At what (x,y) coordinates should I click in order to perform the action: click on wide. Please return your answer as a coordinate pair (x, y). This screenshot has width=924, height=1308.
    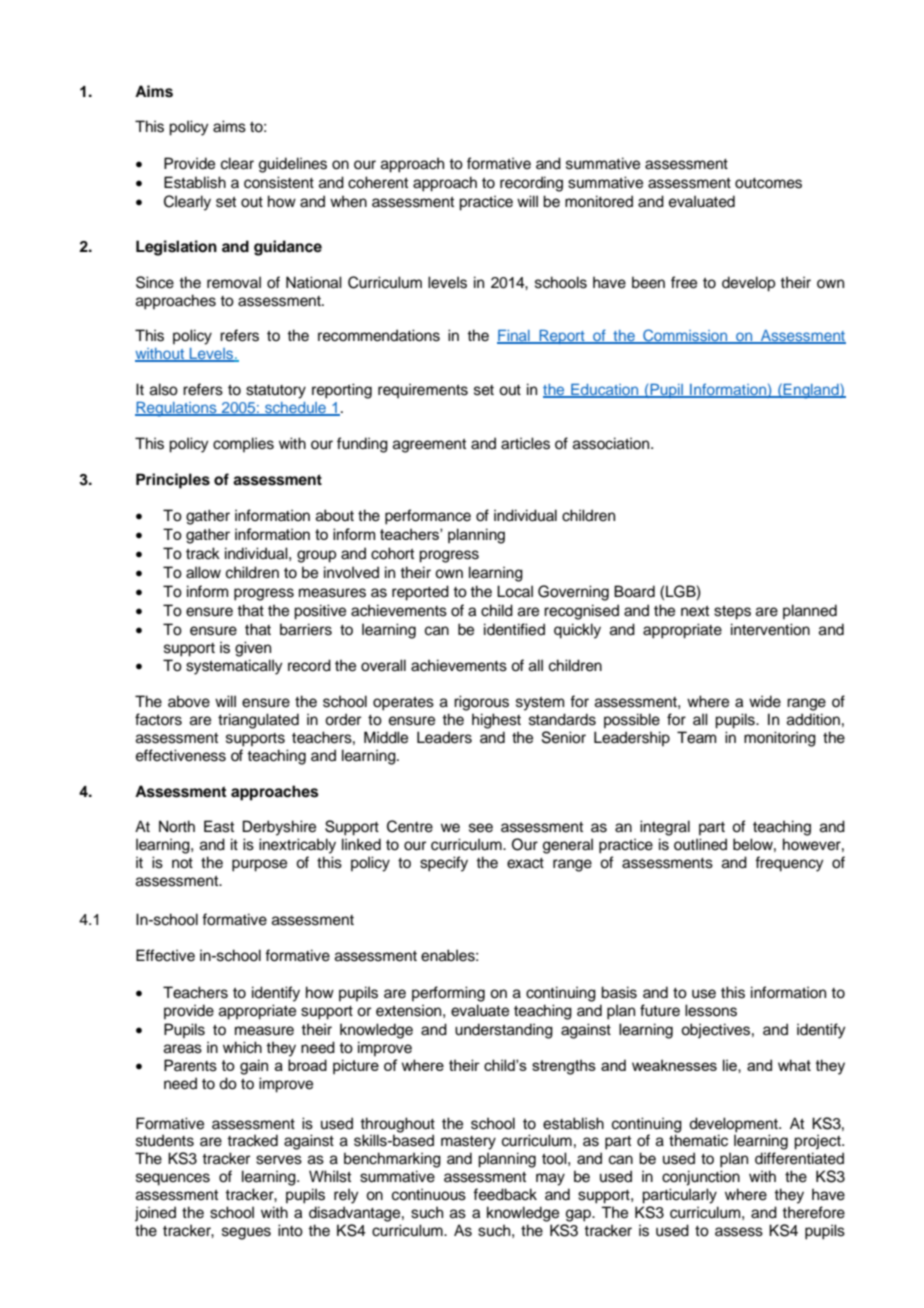
    Looking at the image, I should click on (765, 701).
